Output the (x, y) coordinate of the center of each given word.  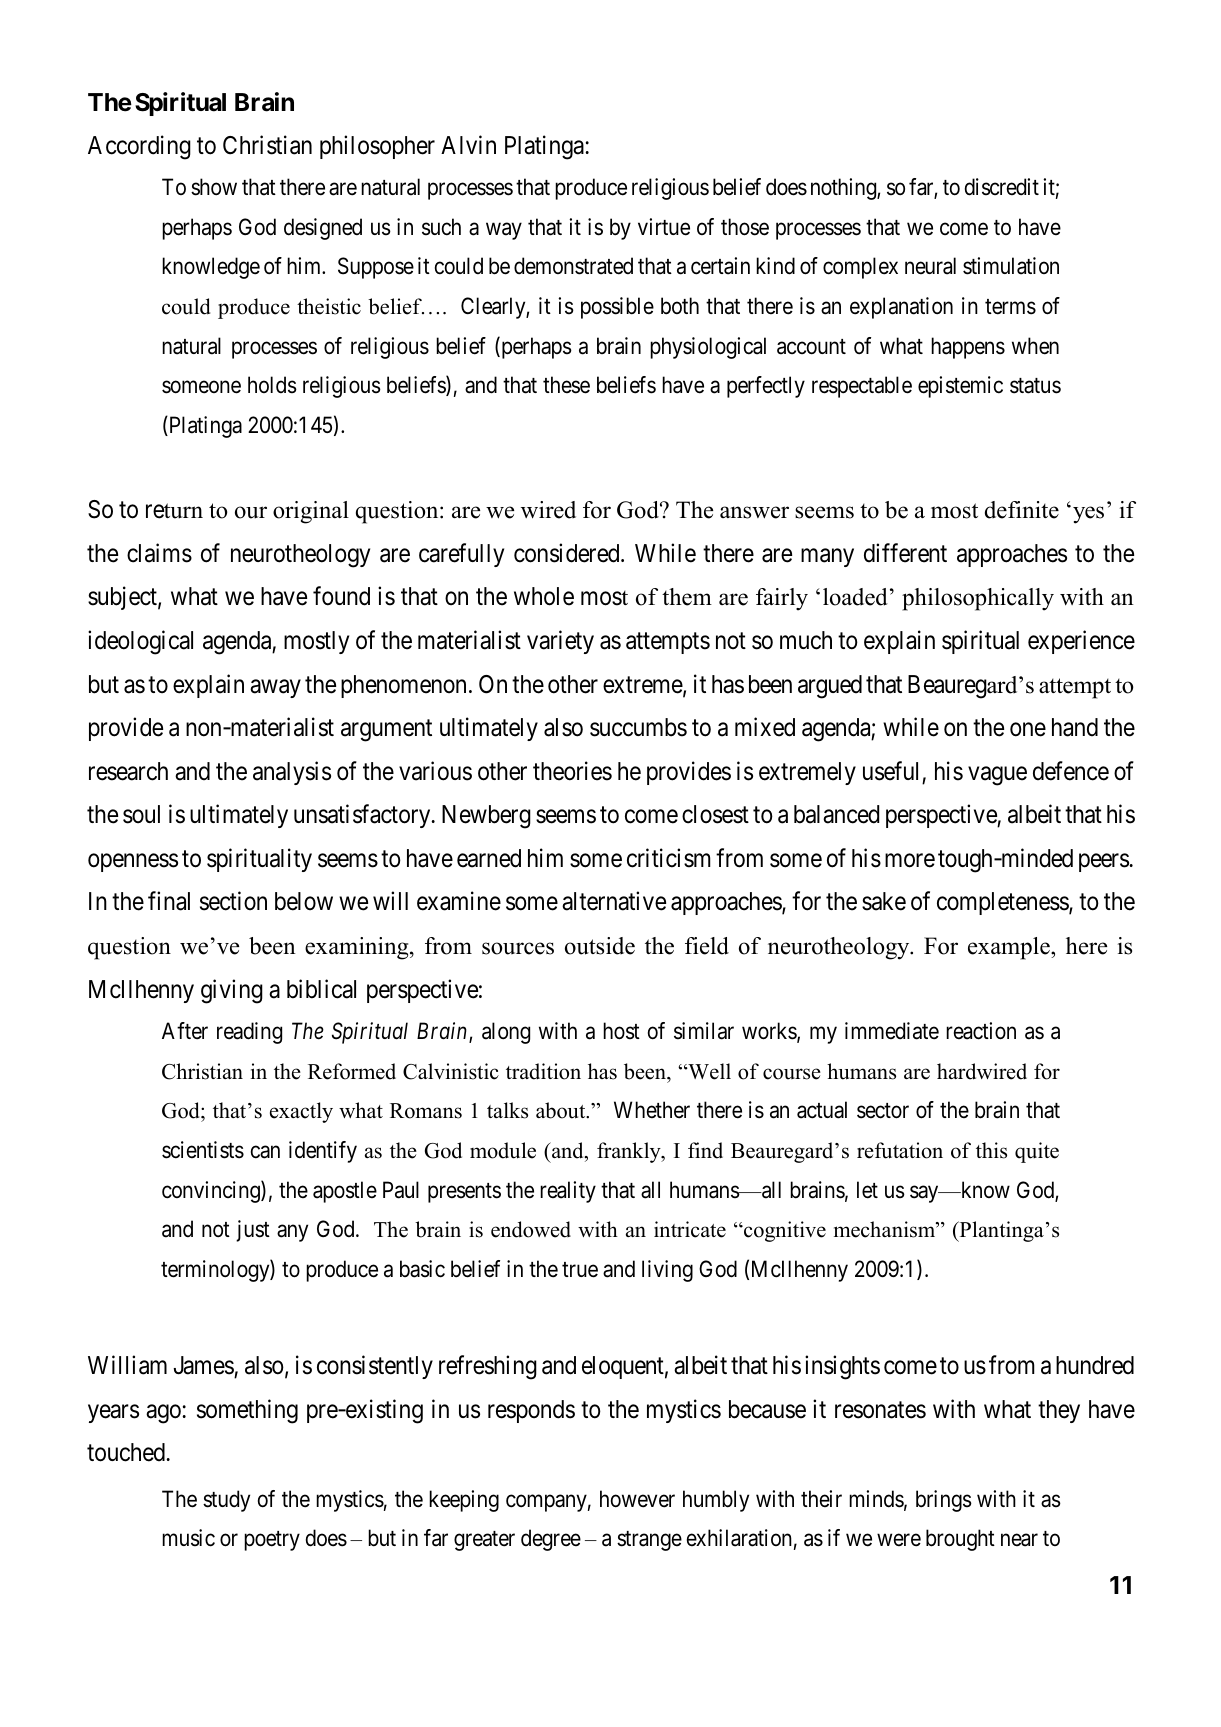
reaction (981, 1031)
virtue (664, 227)
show (214, 187)
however (637, 1499)
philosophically (978, 599)
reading (249, 1033)
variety (560, 642)
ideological (140, 642)
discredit (1002, 187)
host (621, 1031)
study (226, 1501)
